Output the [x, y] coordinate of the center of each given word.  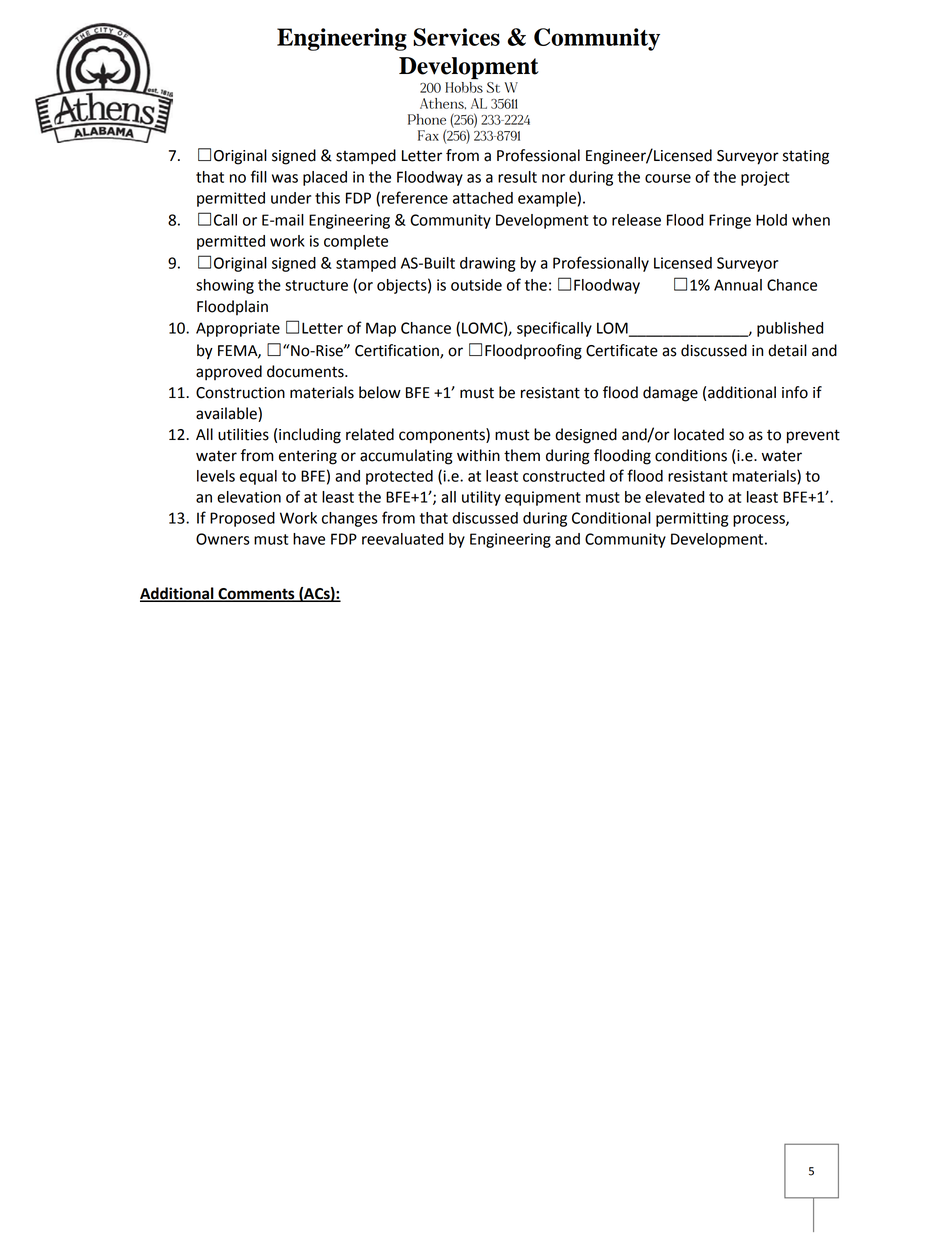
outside [476, 285]
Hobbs [464, 86]
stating [806, 157]
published [790, 329]
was [285, 178]
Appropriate [238, 329]
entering [308, 457]
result [517, 177]
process [760, 521]
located [699, 434]
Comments [256, 594]
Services [456, 37]
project [765, 178]
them [522, 455]
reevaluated [402, 539]
